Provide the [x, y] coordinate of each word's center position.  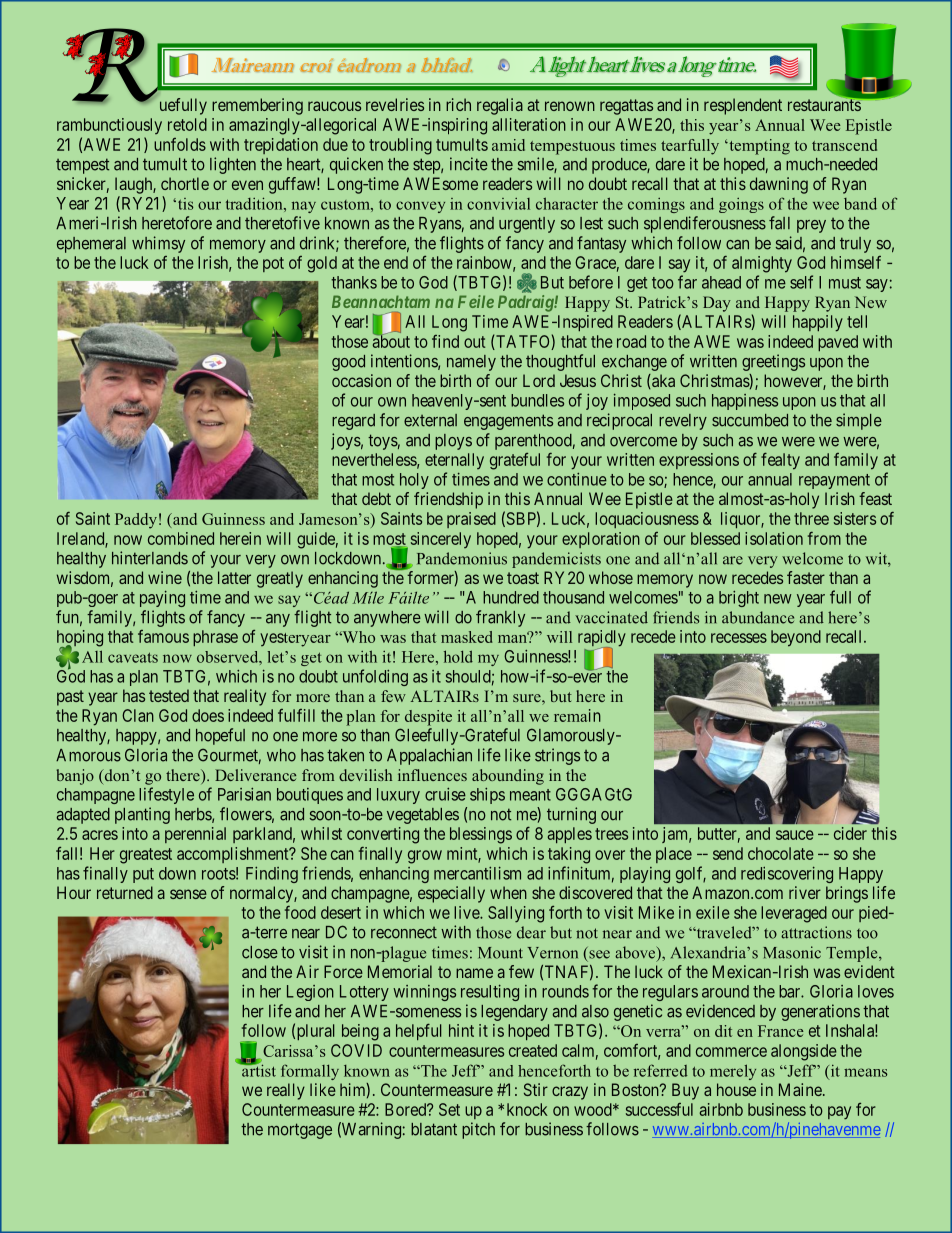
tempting [758, 147]
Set [449, 1109]
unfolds [180, 144]
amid [508, 145]
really [286, 1091]
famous [163, 636]
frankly [500, 618]
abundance [758, 617]
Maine [800, 1089]
